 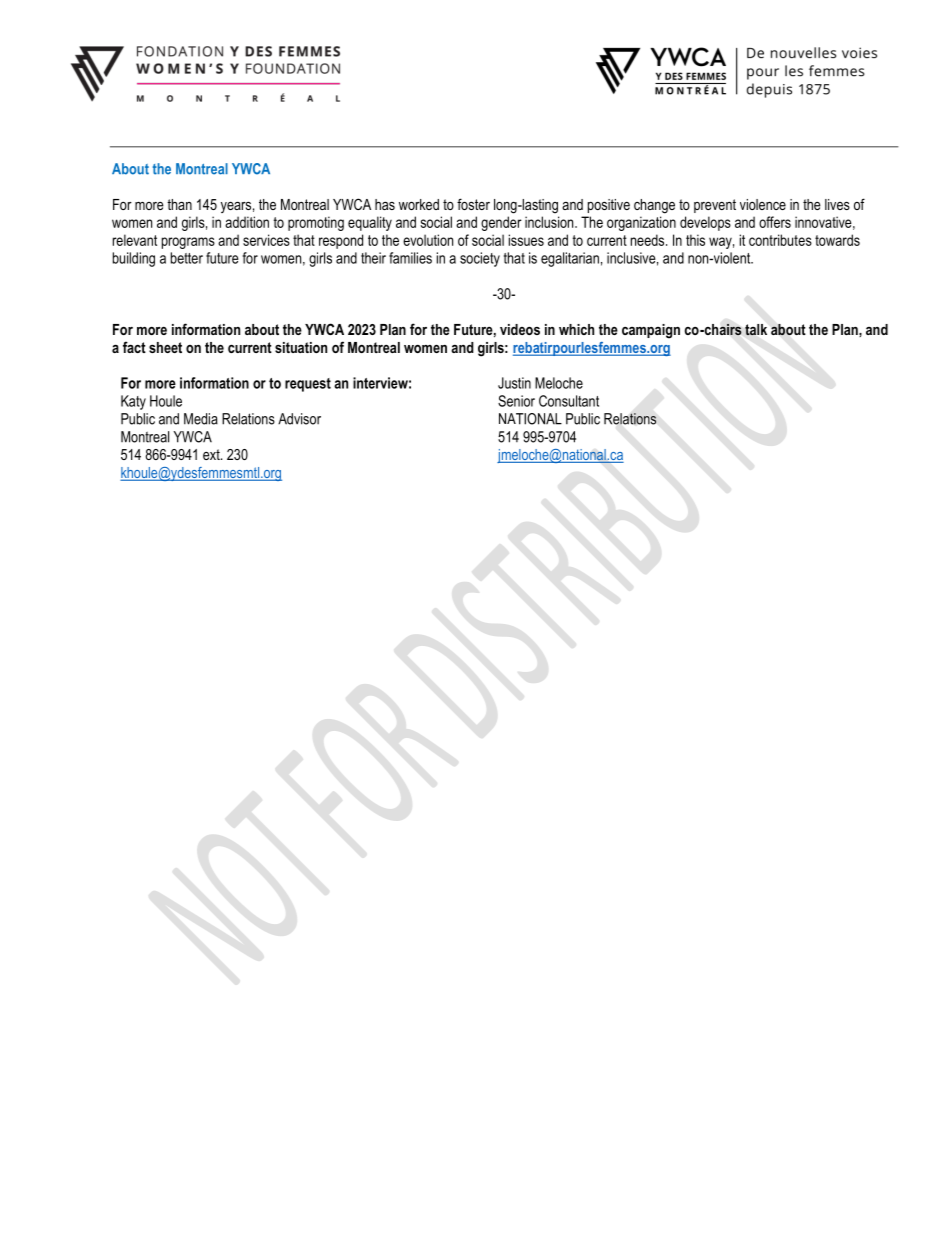 I want to click on violence, so click(x=763, y=204).
